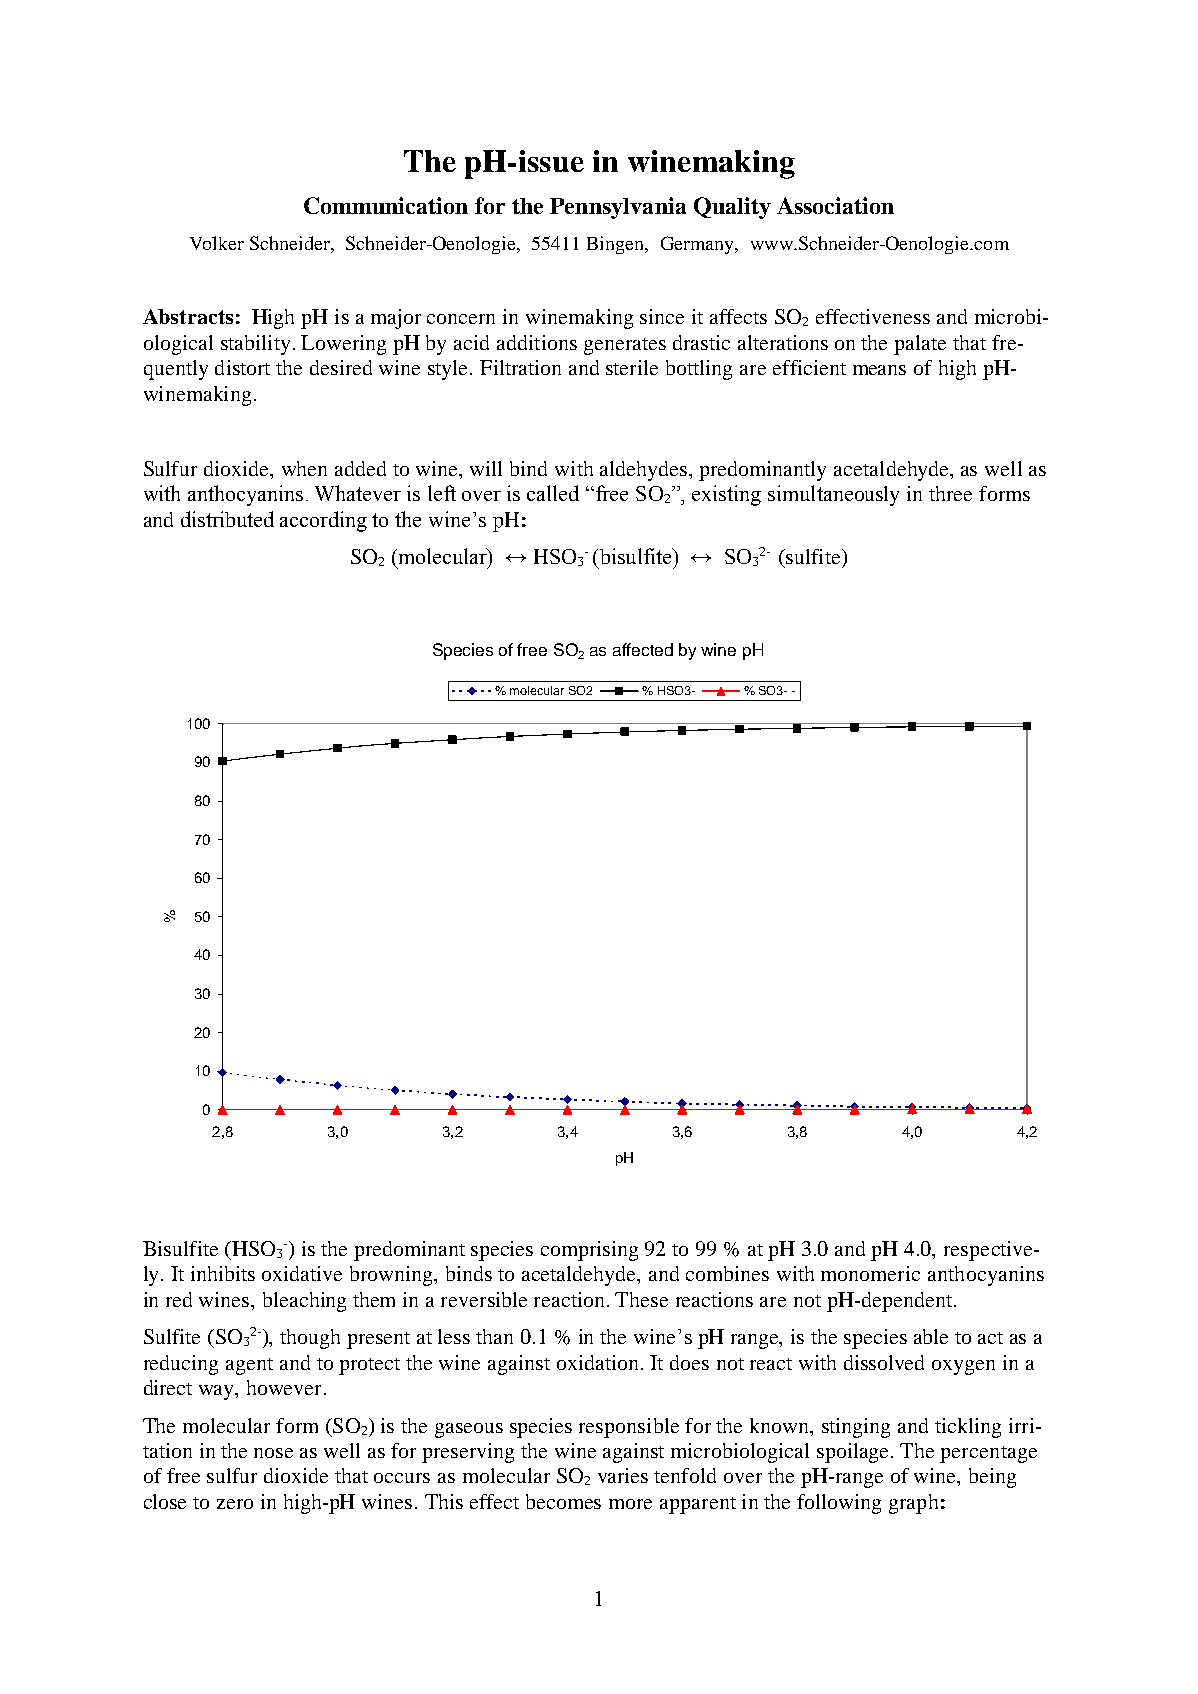  I want to click on oxidative, so click(302, 1273).
